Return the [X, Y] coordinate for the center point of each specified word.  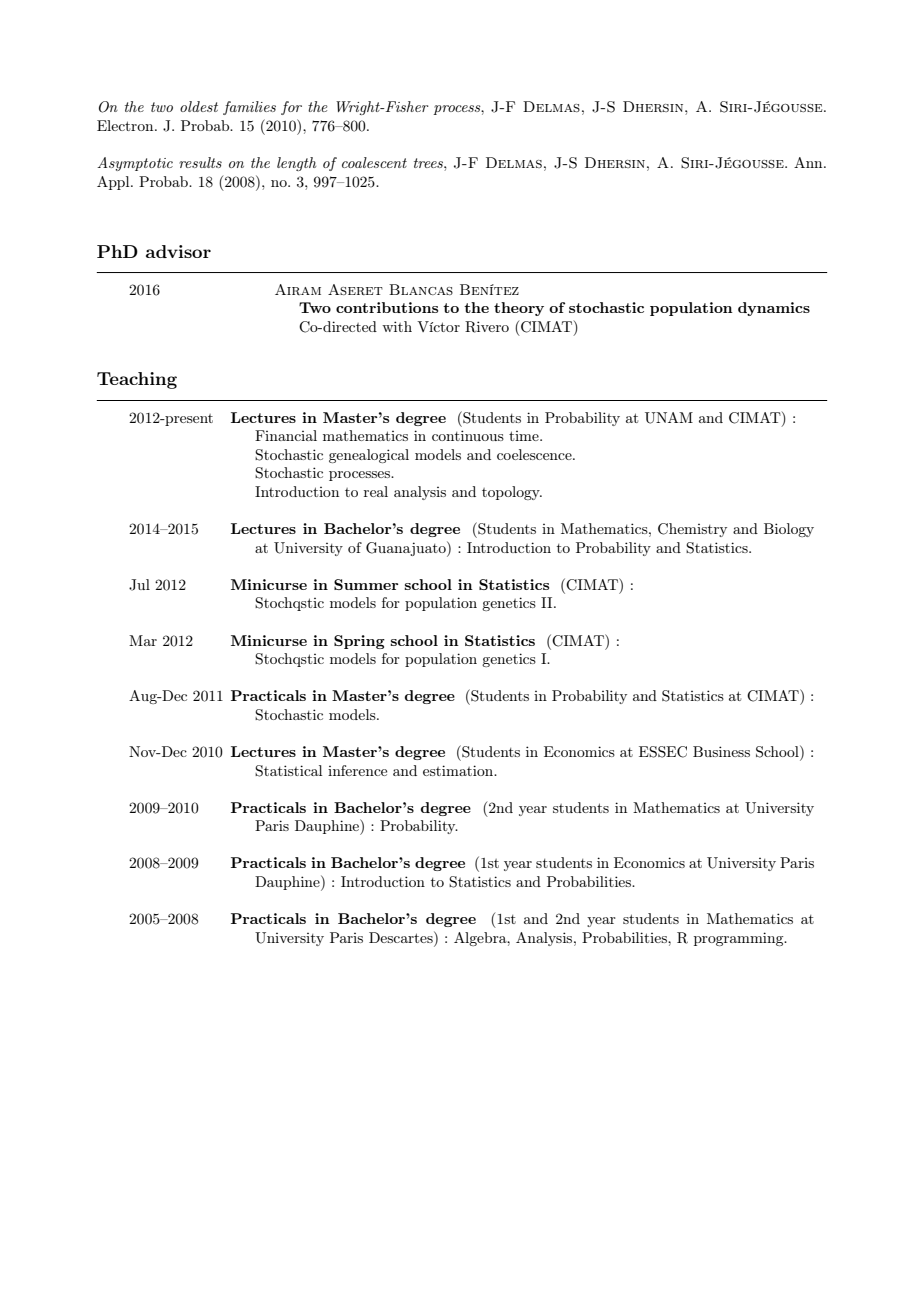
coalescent [374, 162]
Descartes [402, 937]
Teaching [137, 380]
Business [721, 751]
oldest [199, 106]
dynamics [774, 309]
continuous [468, 435]
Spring [359, 642]
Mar [143, 640]
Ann [809, 162]
